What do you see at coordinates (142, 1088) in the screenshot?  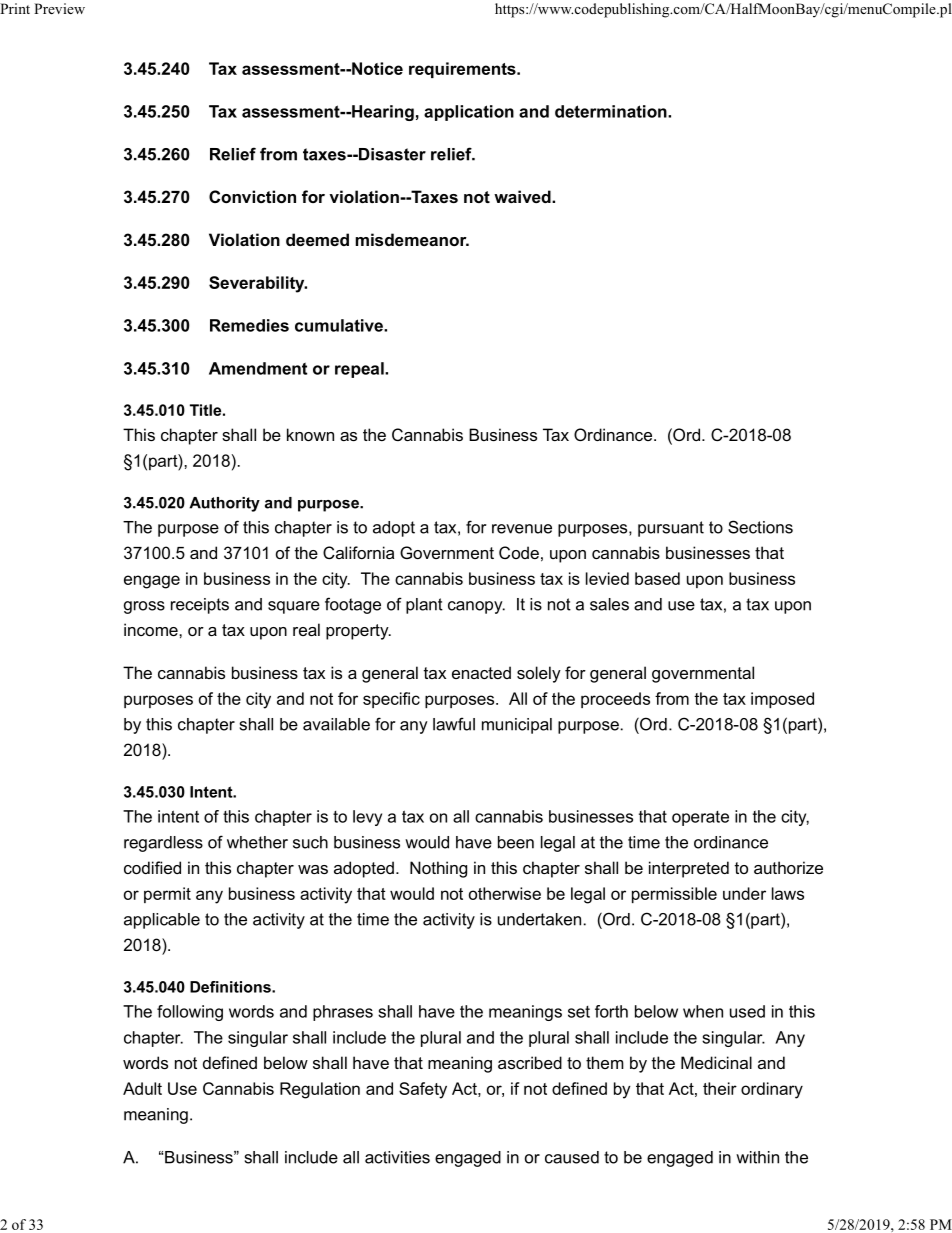 I see `Adult` at bounding box center [142, 1088].
